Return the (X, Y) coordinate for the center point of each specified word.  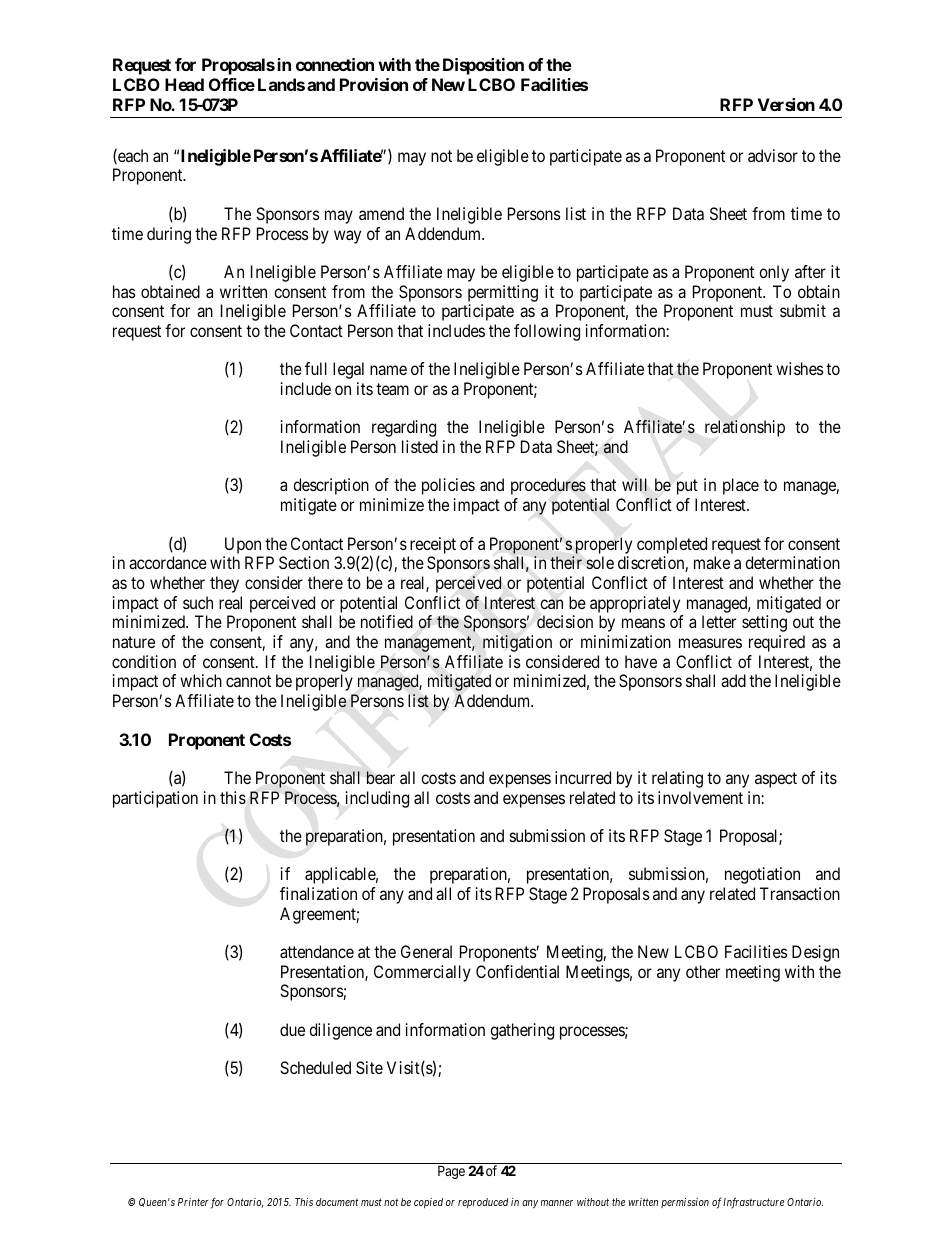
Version (786, 104)
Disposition (483, 66)
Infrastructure (753, 1202)
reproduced (483, 1203)
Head (184, 84)
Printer (193, 1202)
